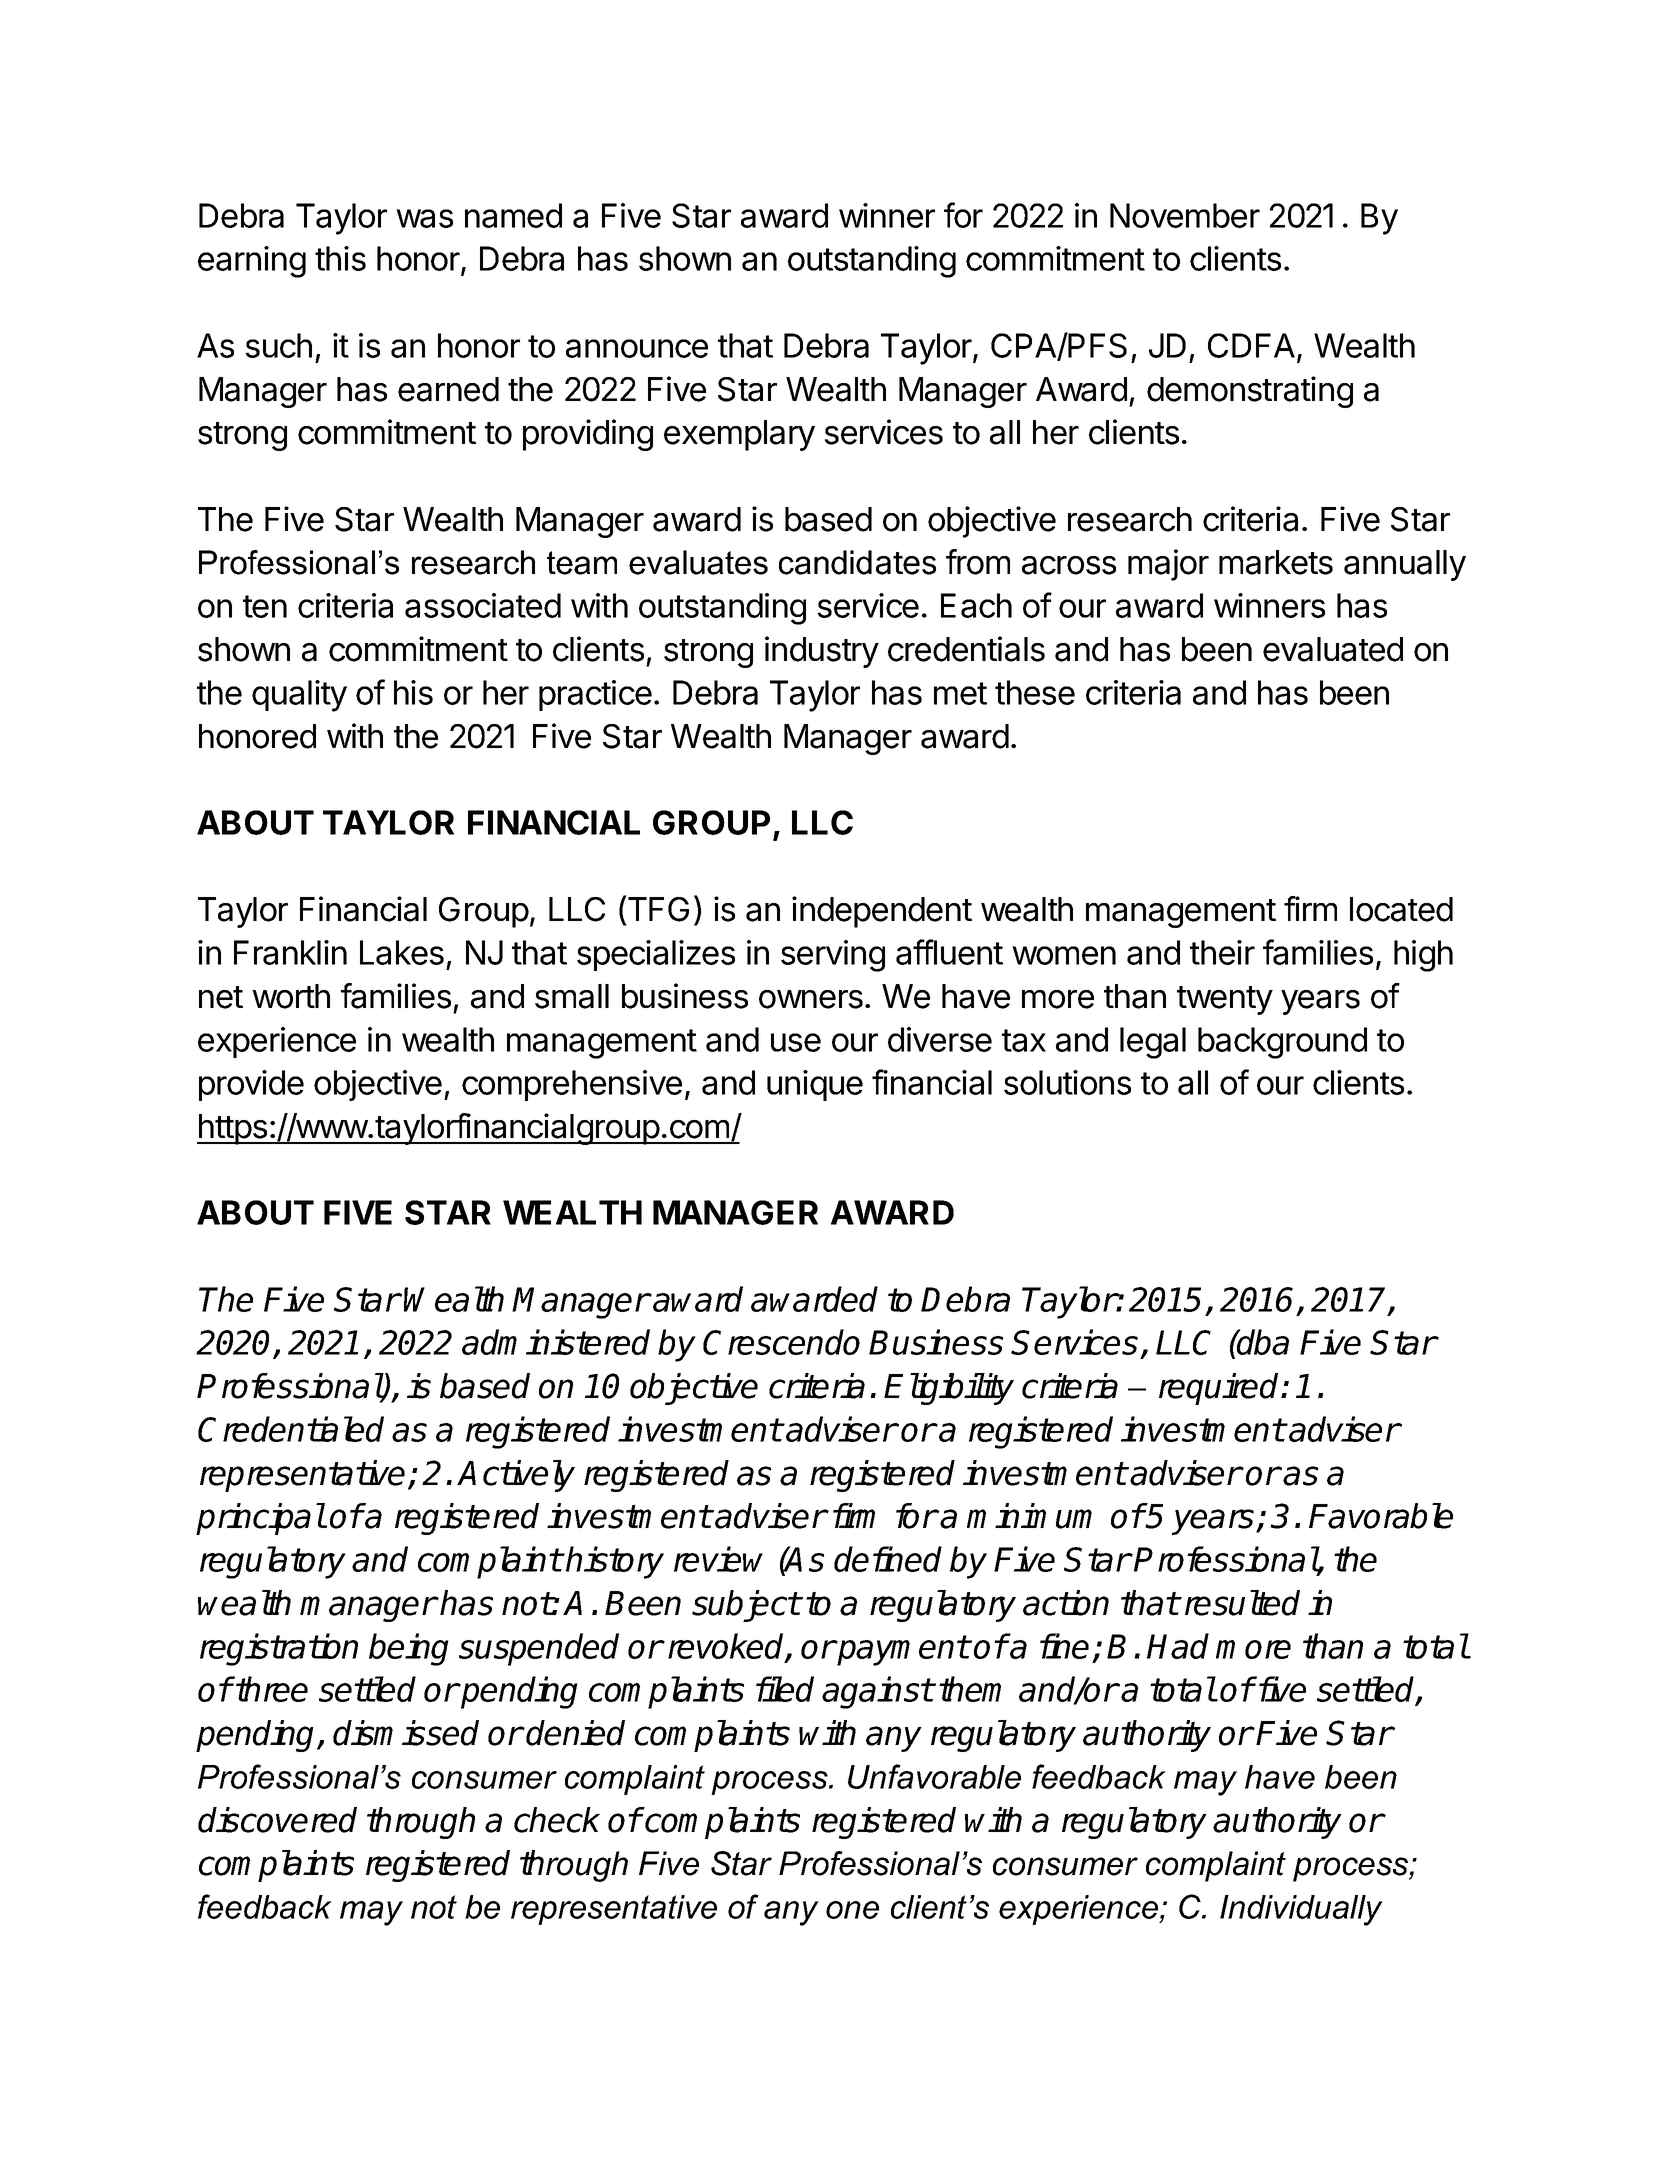  Describe the element at coordinates (822, 652) in the screenshot. I see `industry` at that location.
